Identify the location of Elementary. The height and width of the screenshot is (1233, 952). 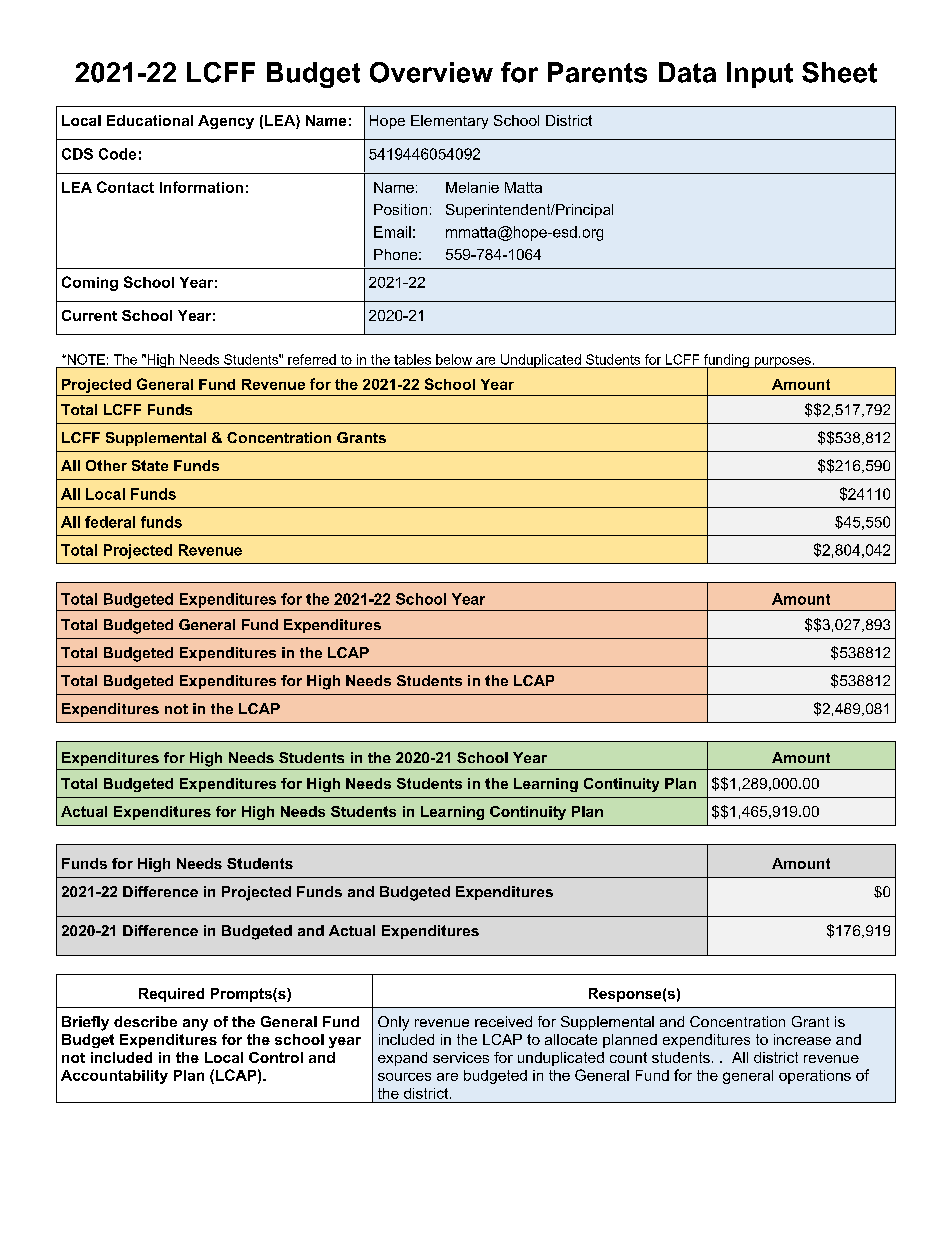
(449, 122).
